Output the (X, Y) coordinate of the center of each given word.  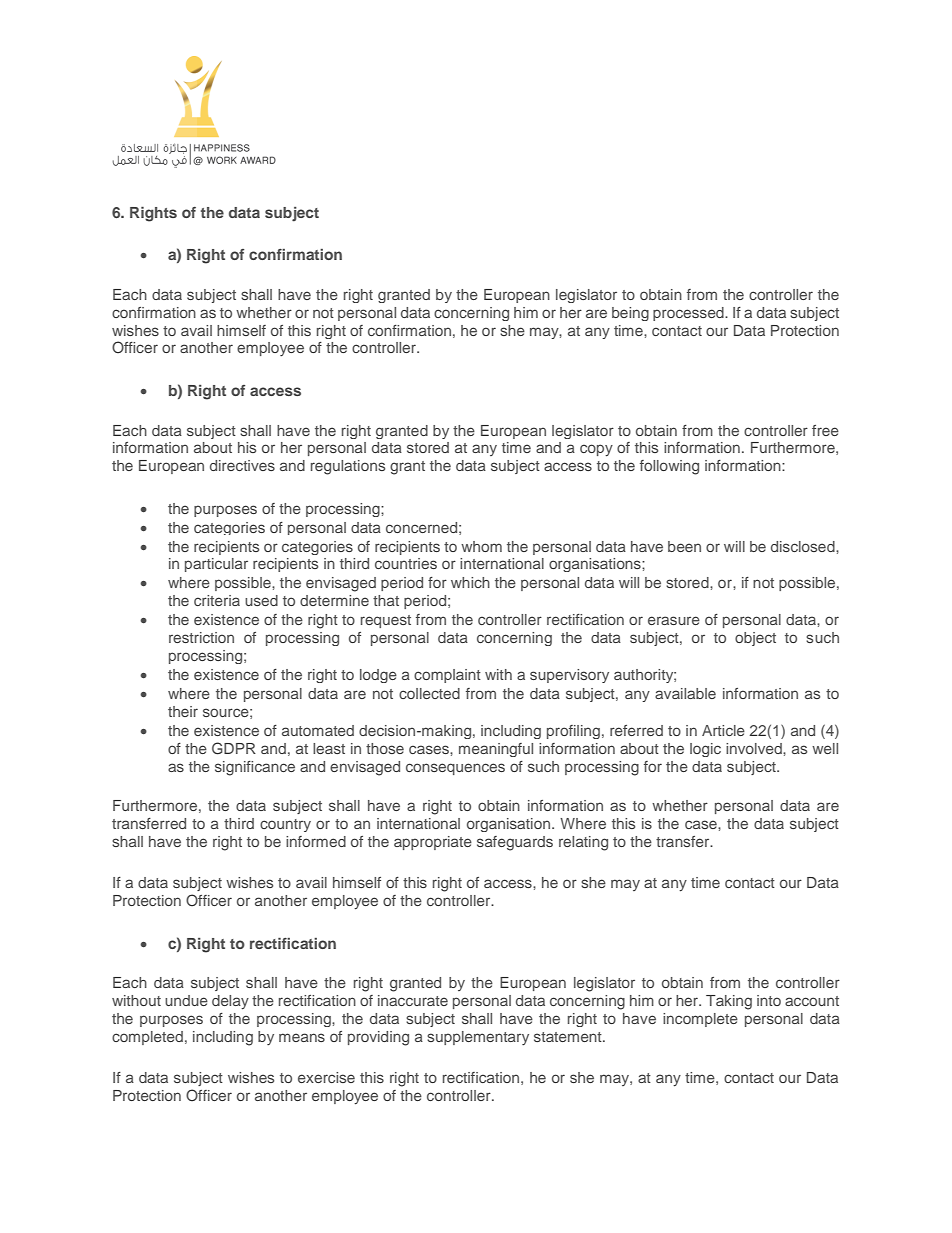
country (285, 825)
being (630, 314)
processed (689, 314)
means (302, 1037)
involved (755, 748)
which (470, 582)
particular (216, 565)
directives (242, 465)
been (684, 546)
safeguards (515, 843)
